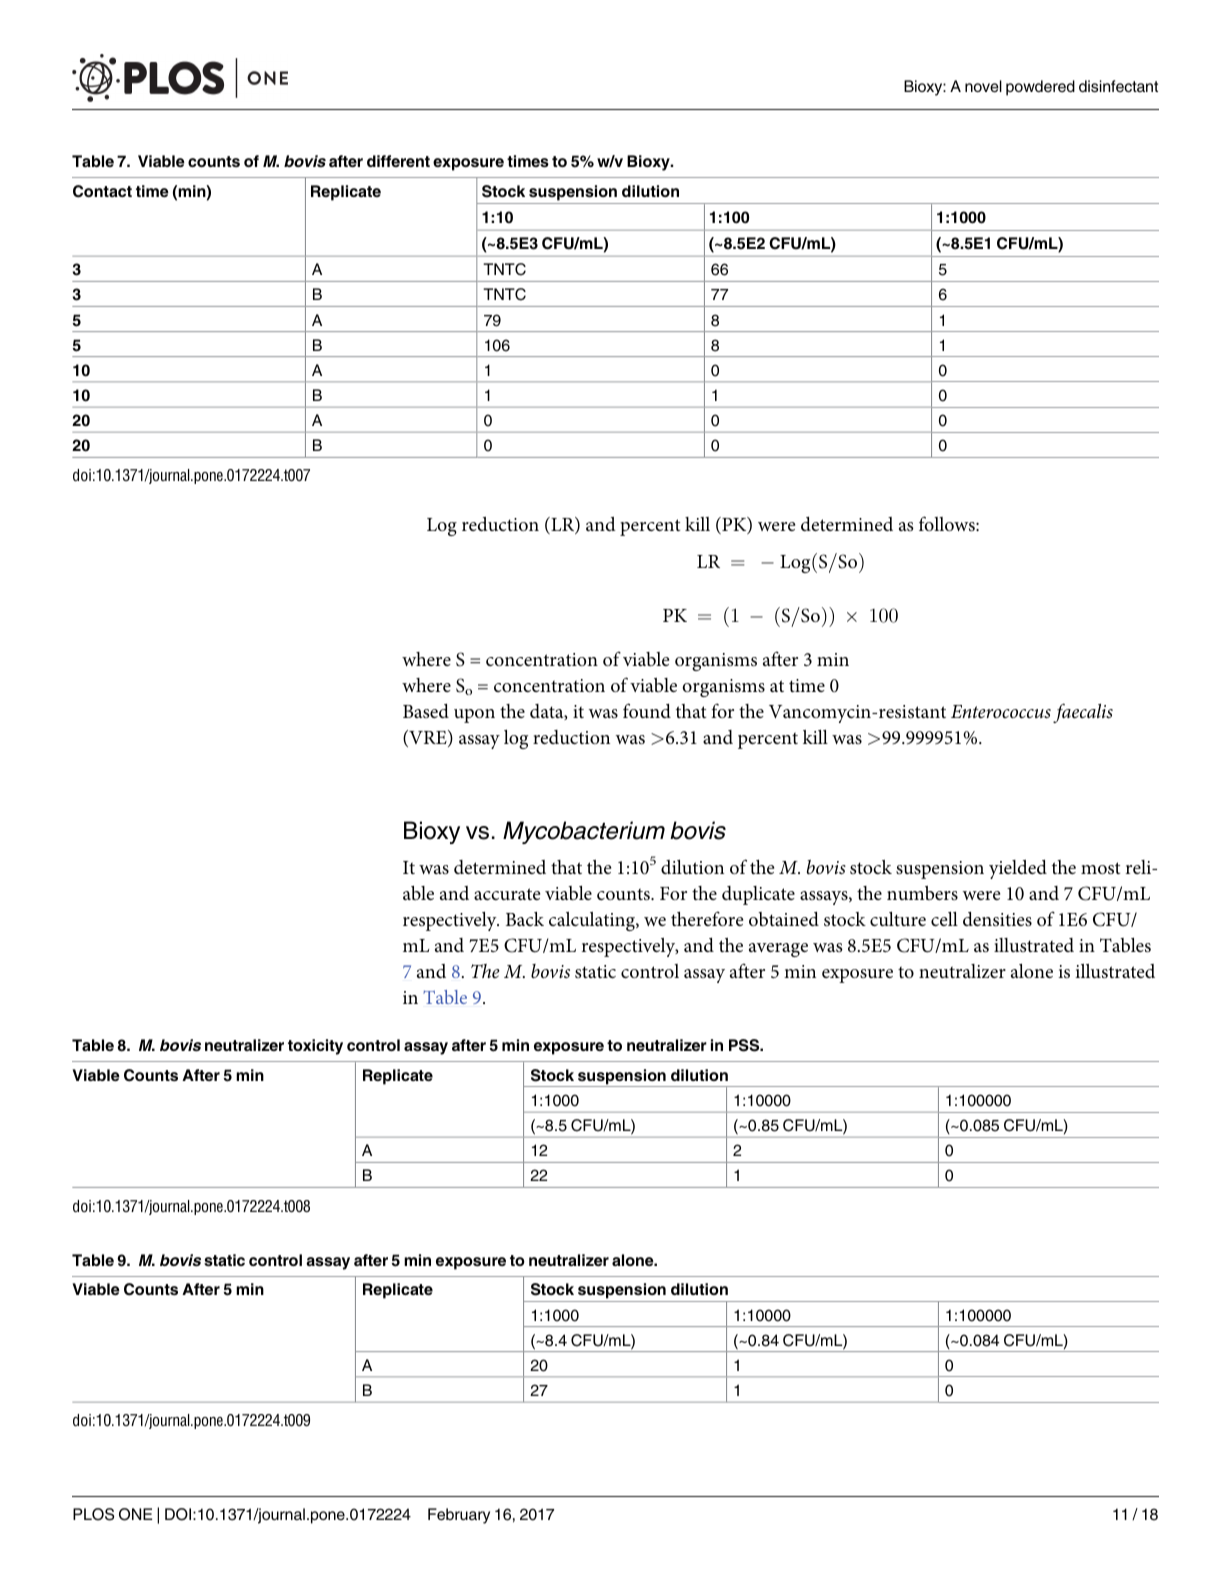 The width and height of the page is (1231, 1593). I want to click on Contact, so click(102, 191).
